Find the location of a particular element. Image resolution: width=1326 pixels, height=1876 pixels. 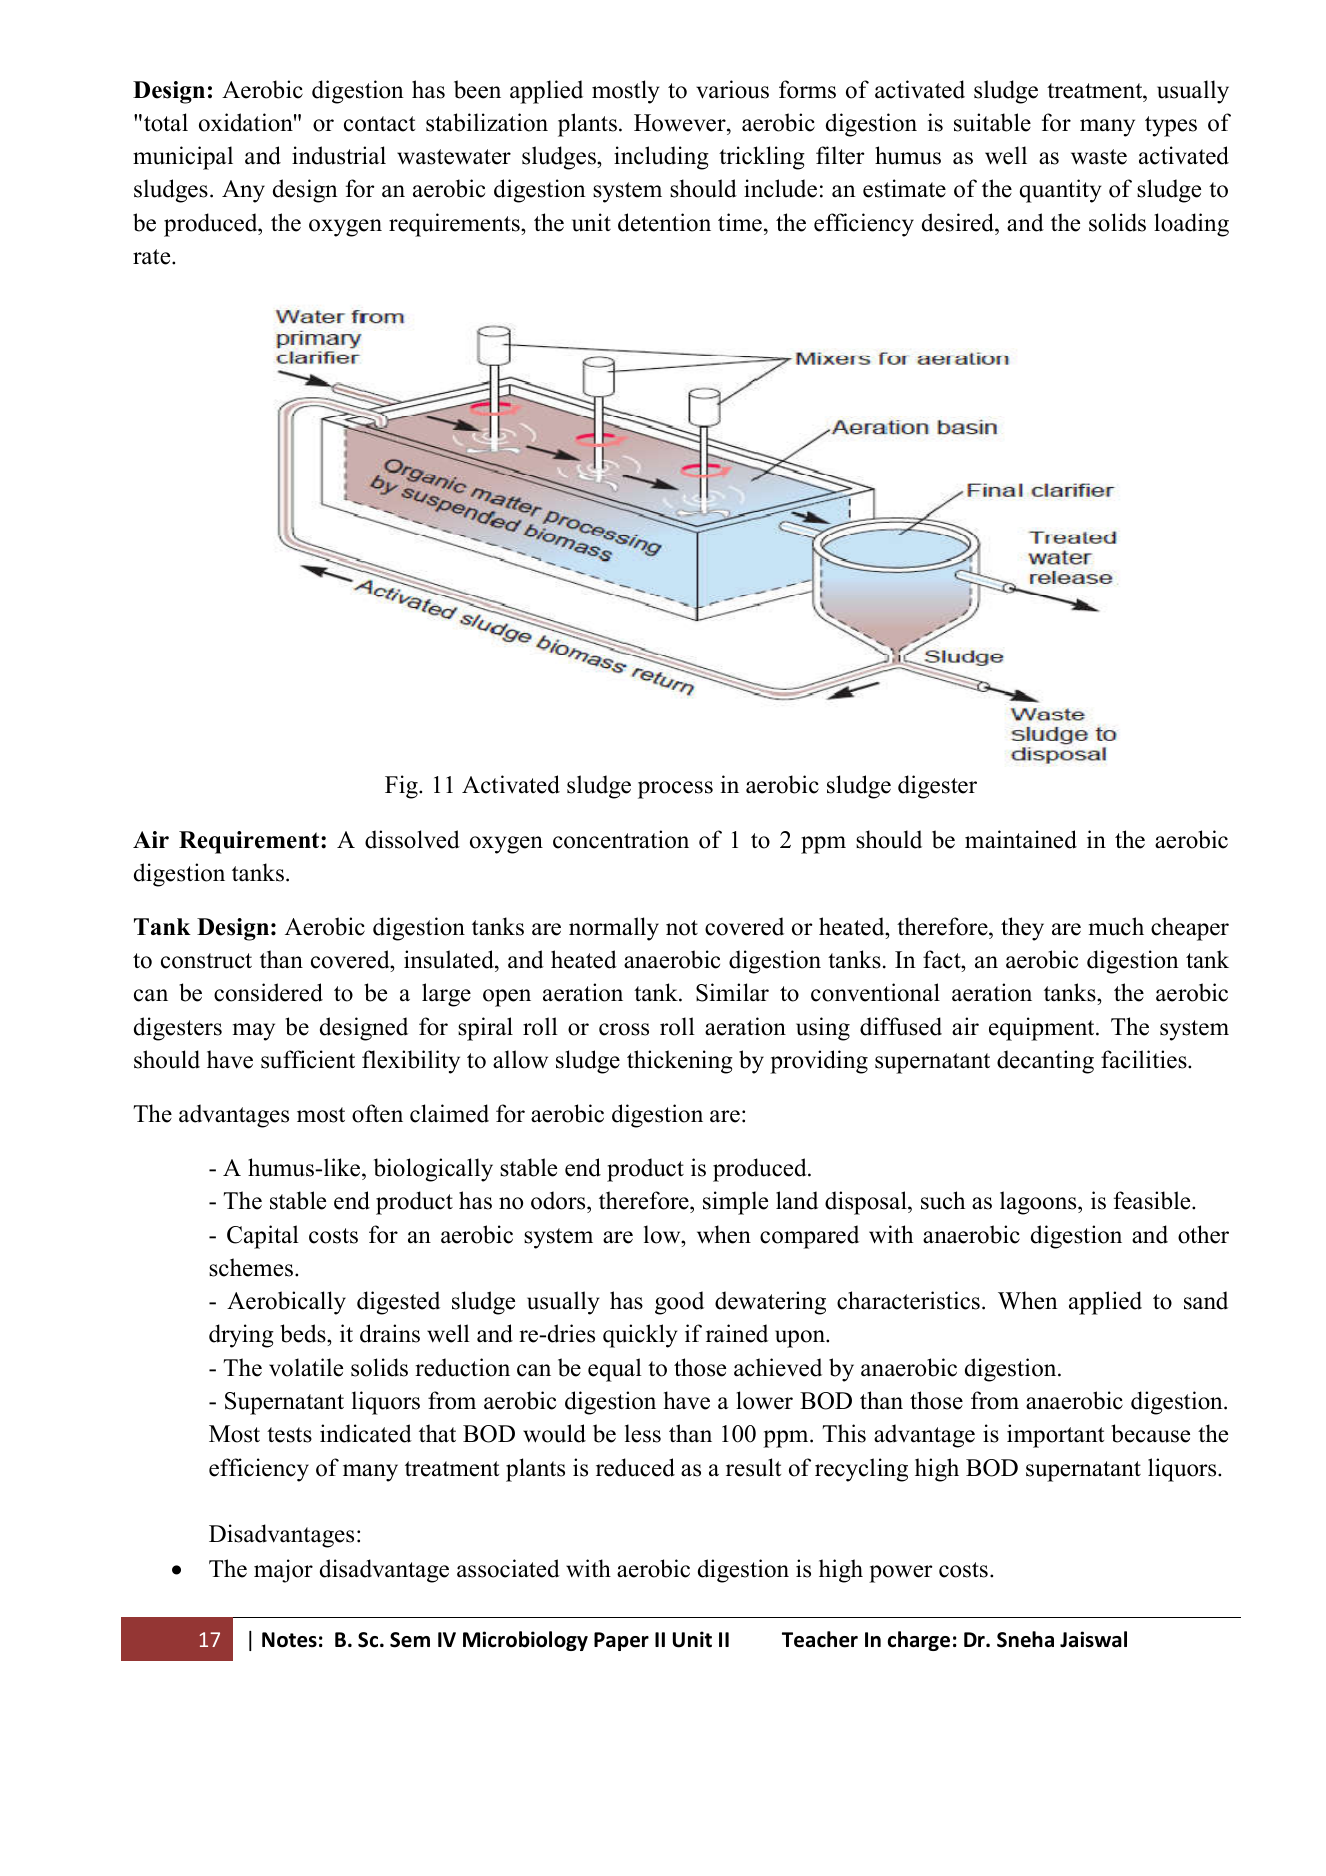

quantity is located at coordinates (1061, 191).
